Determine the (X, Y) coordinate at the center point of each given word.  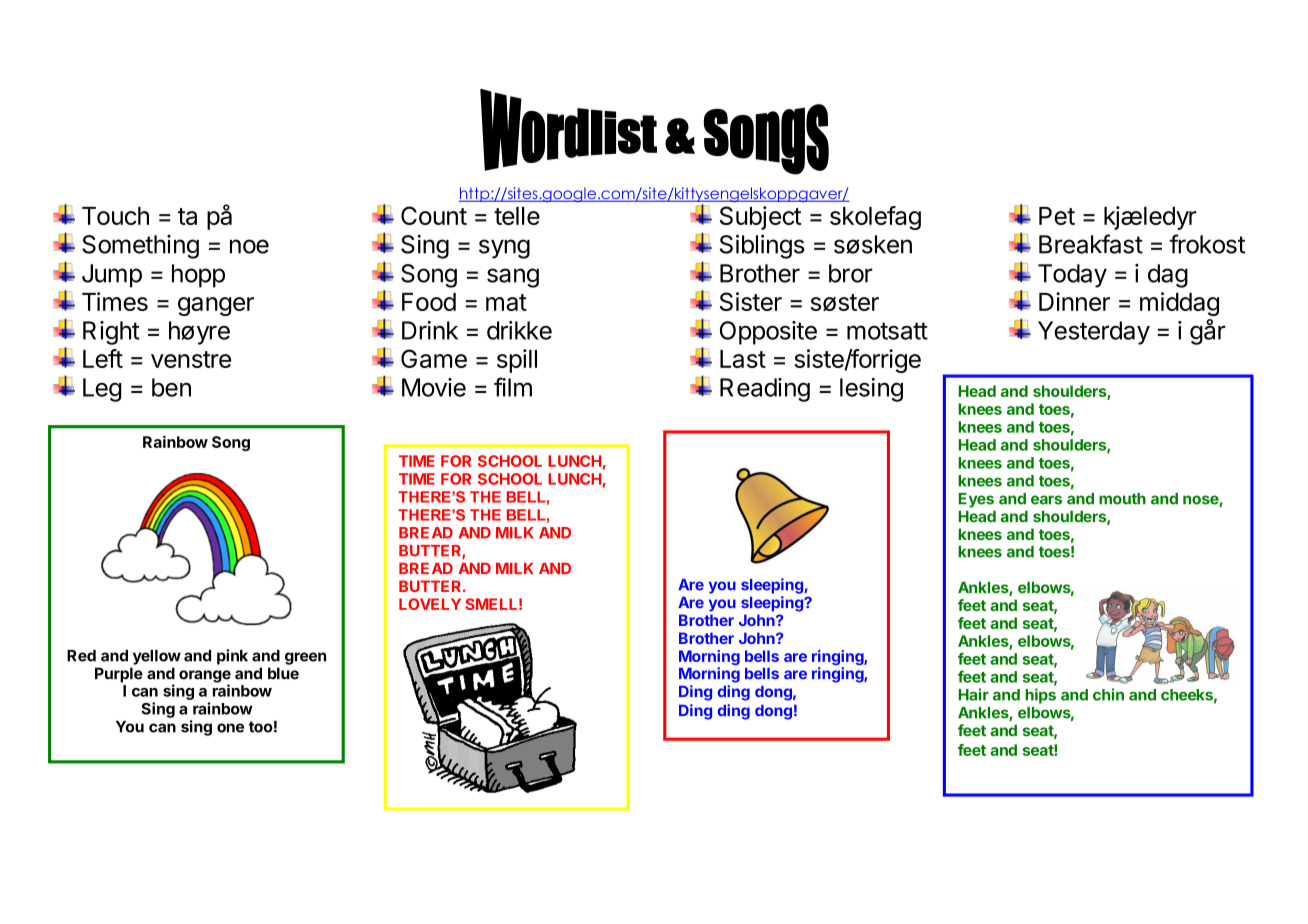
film (513, 387)
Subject (760, 218)
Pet (1057, 216)
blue (283, 673)
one (230, 728)
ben (171, 387)
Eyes (976, 500)
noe (249, 246)
